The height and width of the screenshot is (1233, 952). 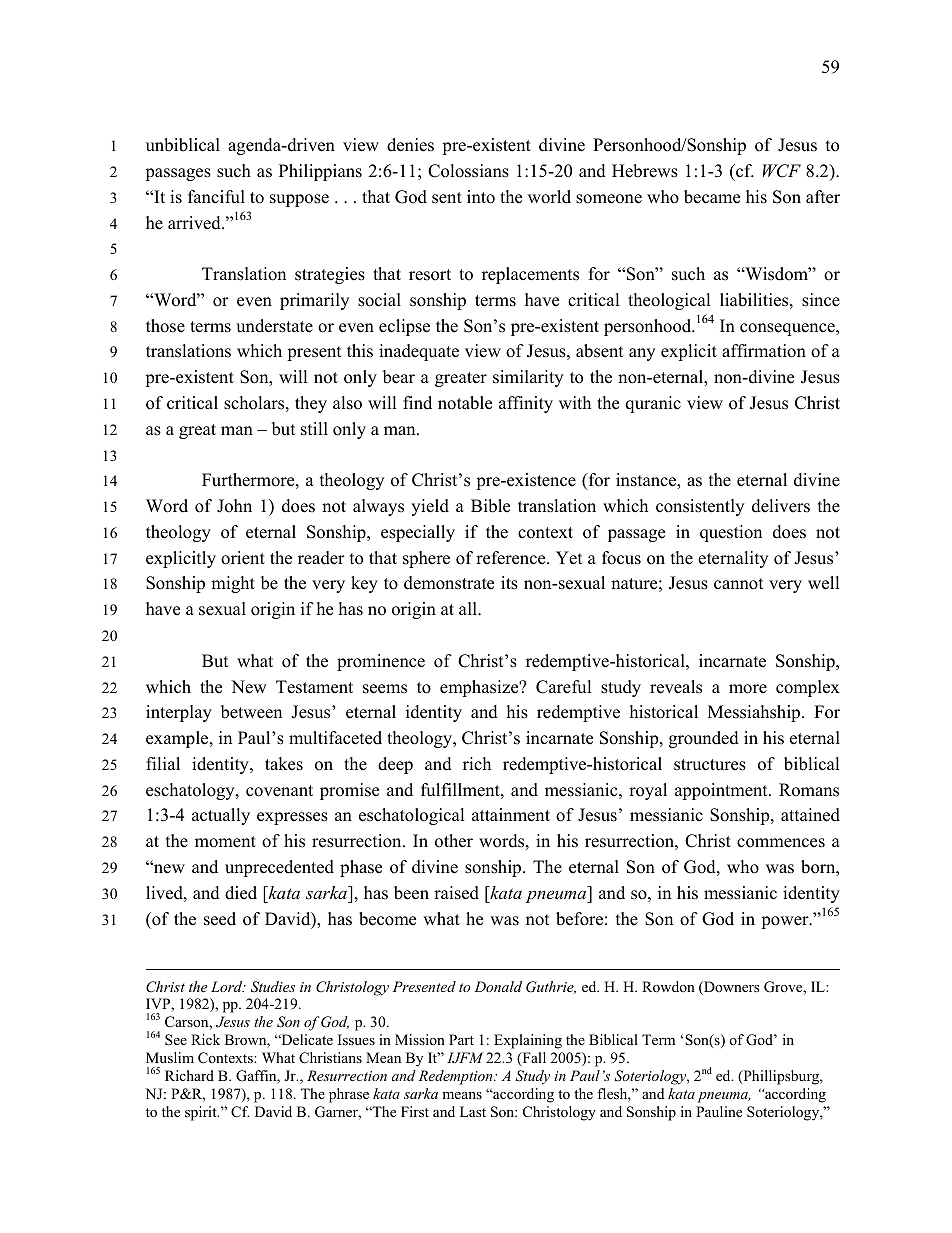 I want to click on WCF, so click(x=782, y=171).
